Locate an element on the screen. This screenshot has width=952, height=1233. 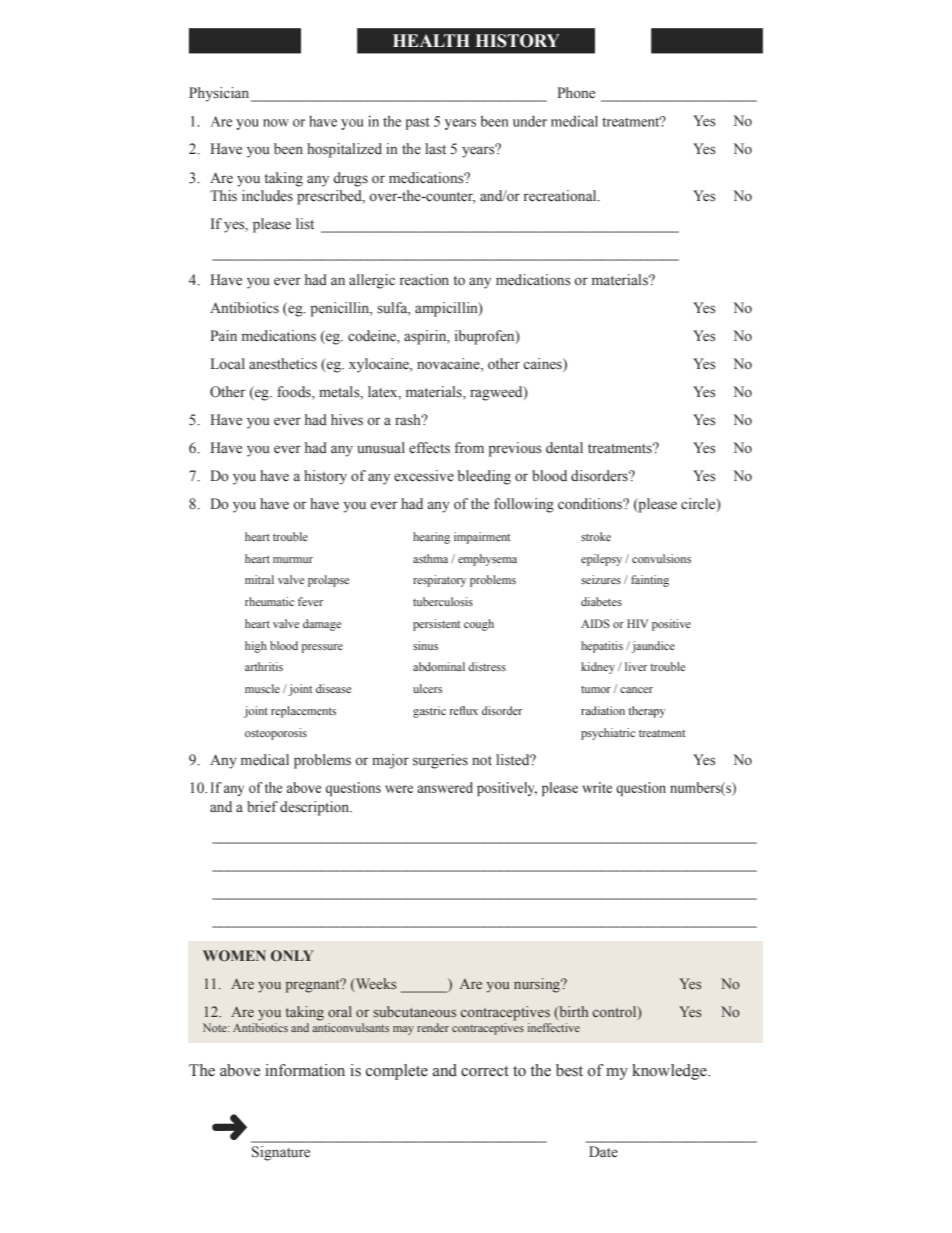
diabetes is located at coordinates (601, 601).
